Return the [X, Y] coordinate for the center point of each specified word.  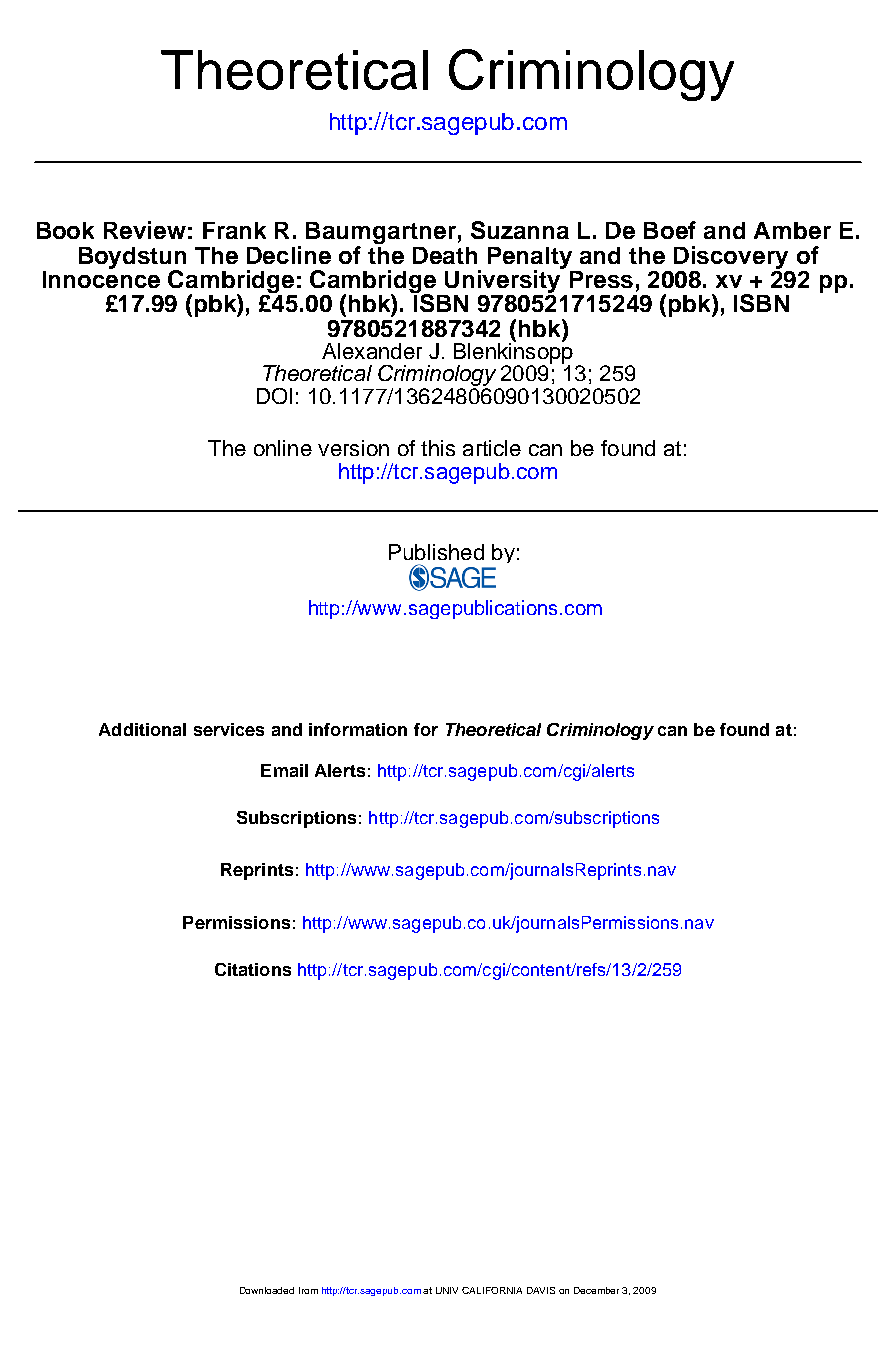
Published [436, 552]
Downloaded [267, 1290]
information [358, 729]
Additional [142, 729]
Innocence [101, 278]
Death [445, 255]
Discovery [731, 257]
